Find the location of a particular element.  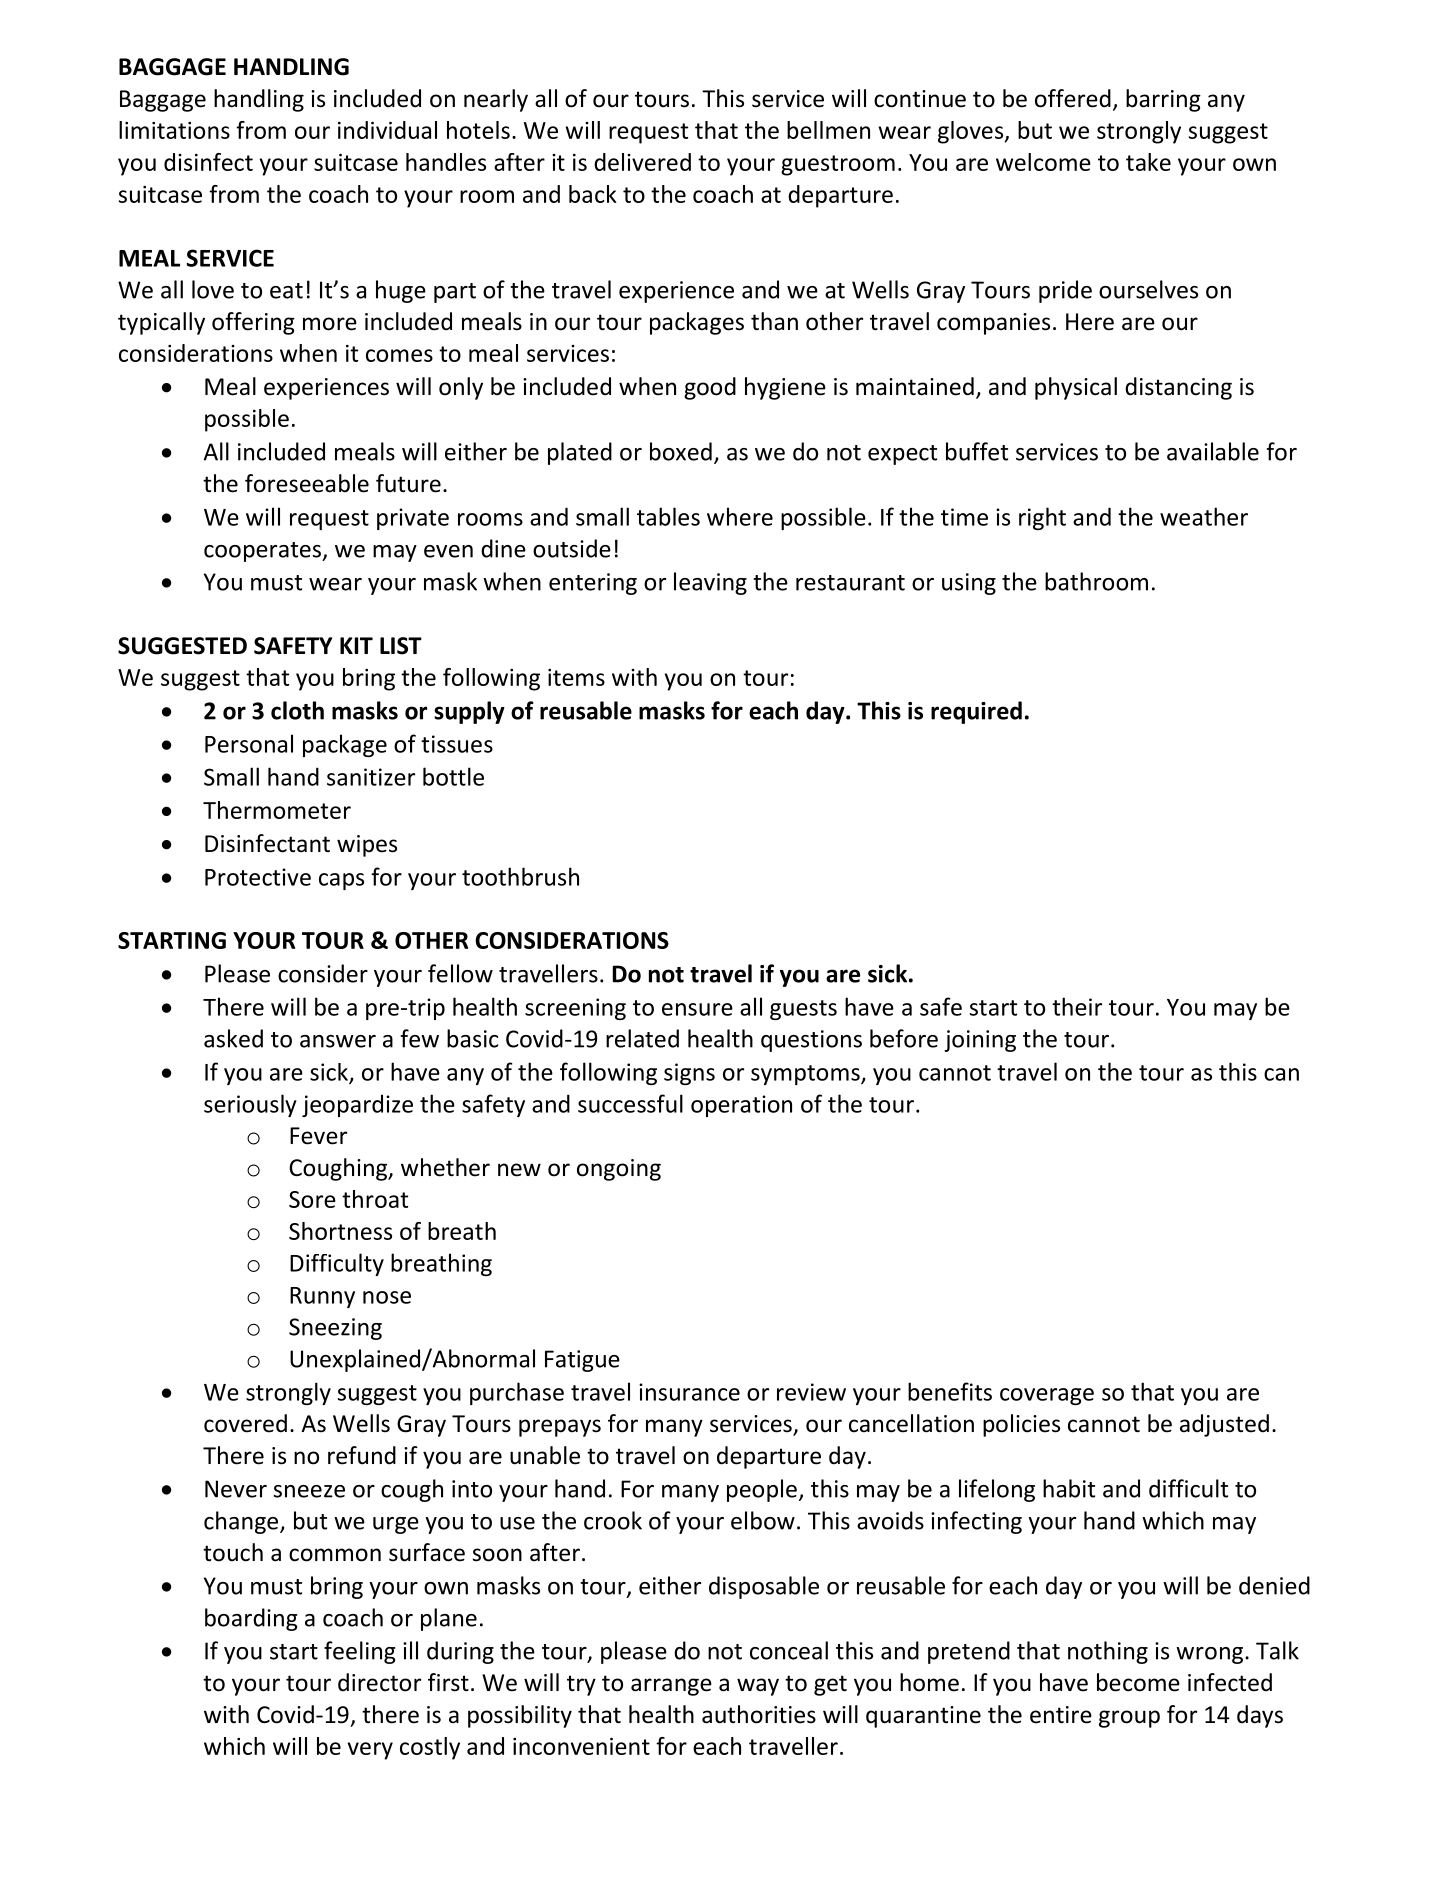

delivered is located at coordinates (642, 162).
